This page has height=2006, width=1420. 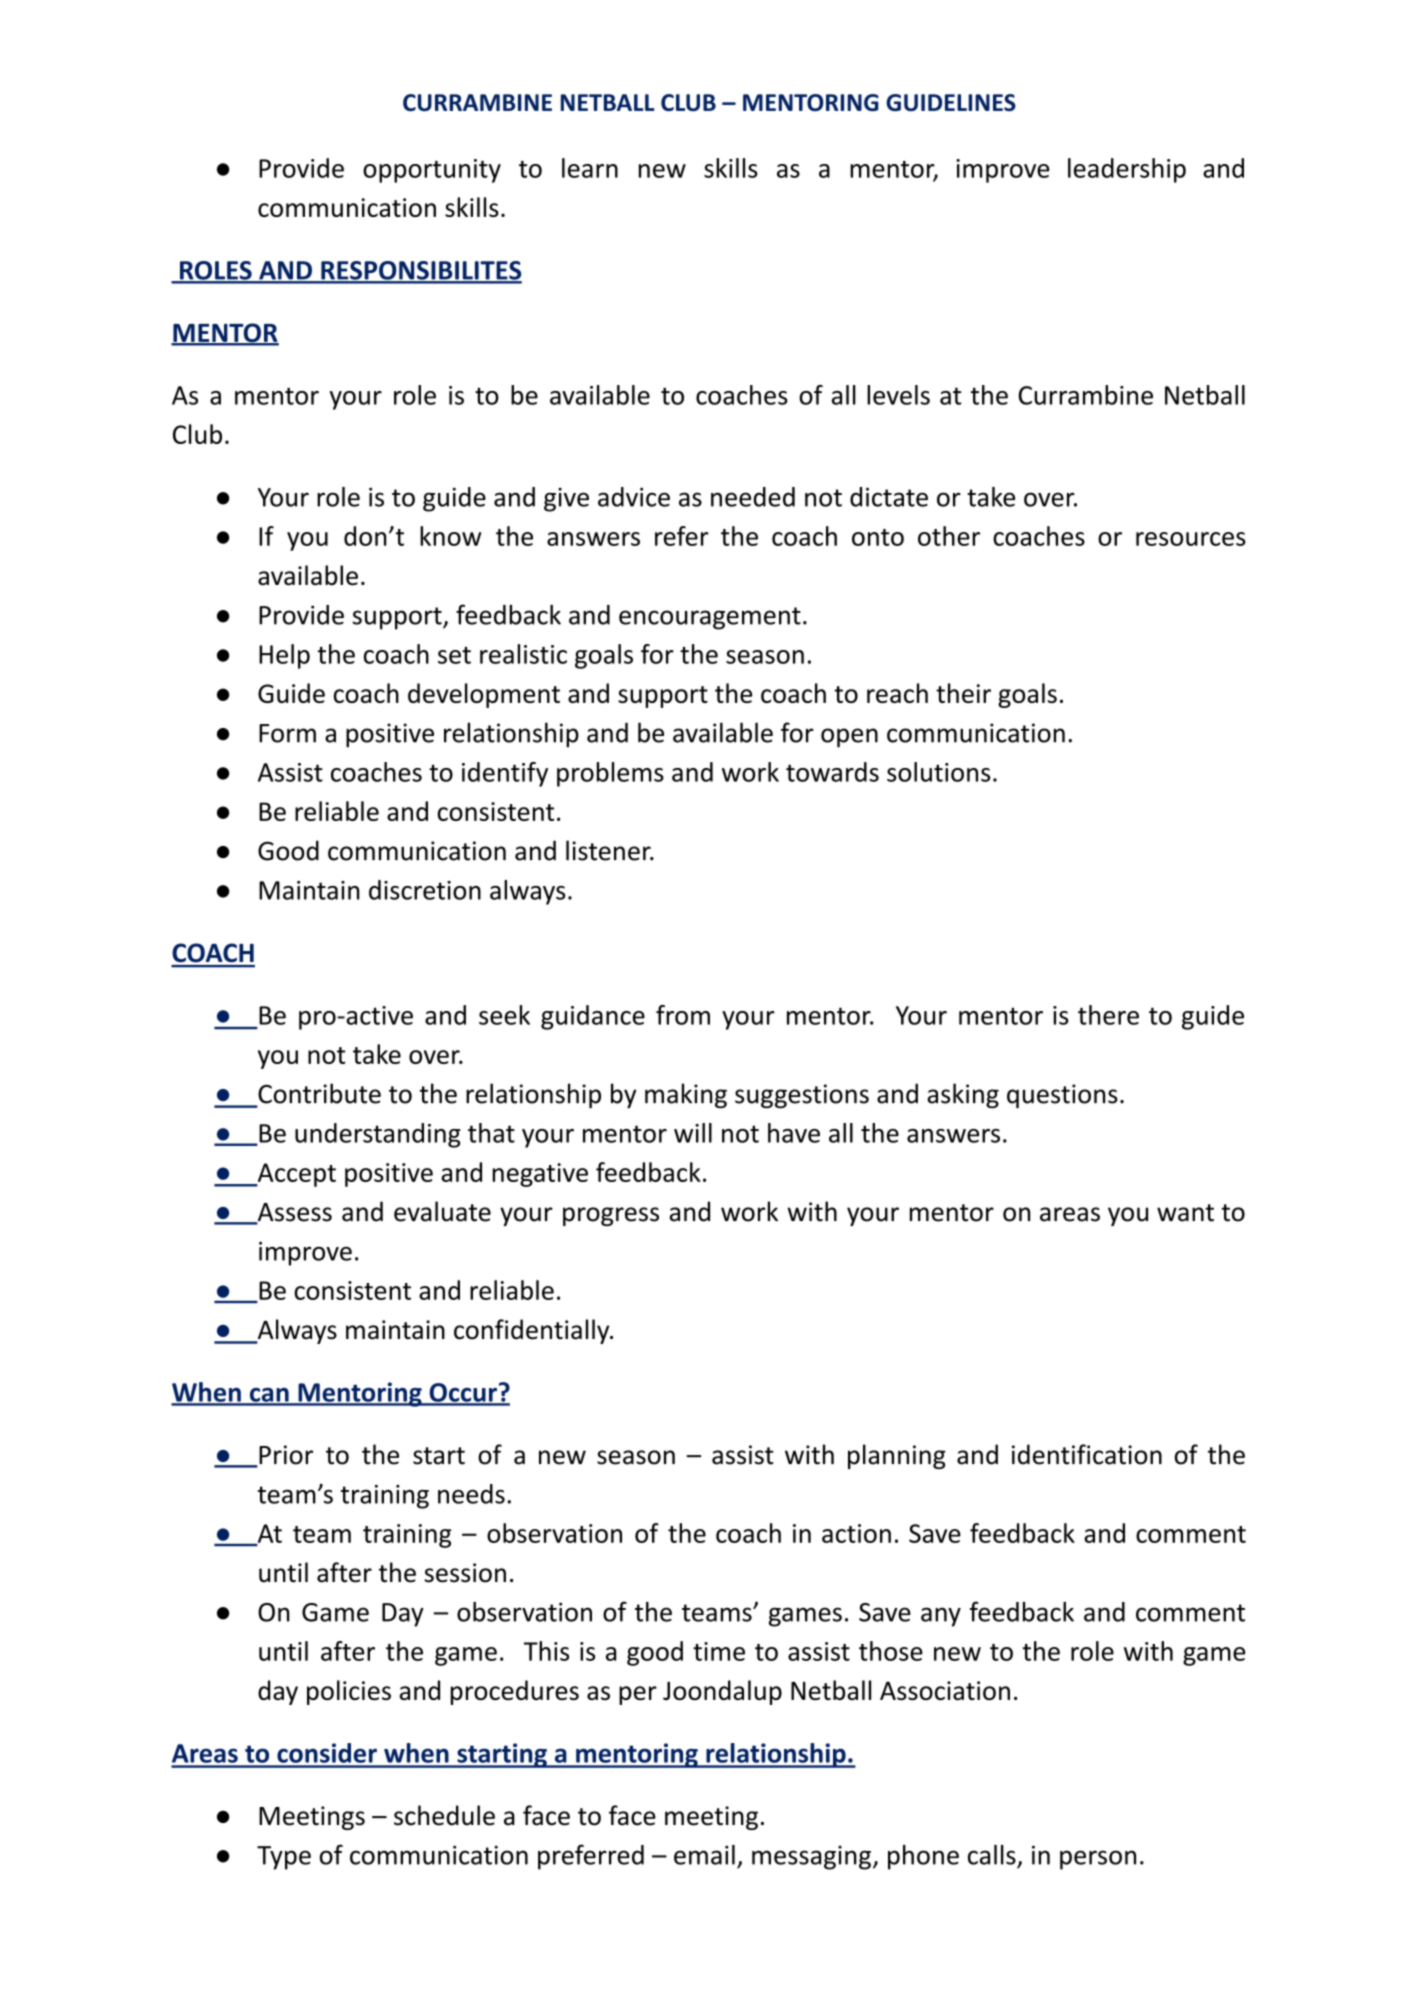 What do you see at coordinates (444, 1815) in the page?
I see `schedule` at bounding box center [444, 1815].
